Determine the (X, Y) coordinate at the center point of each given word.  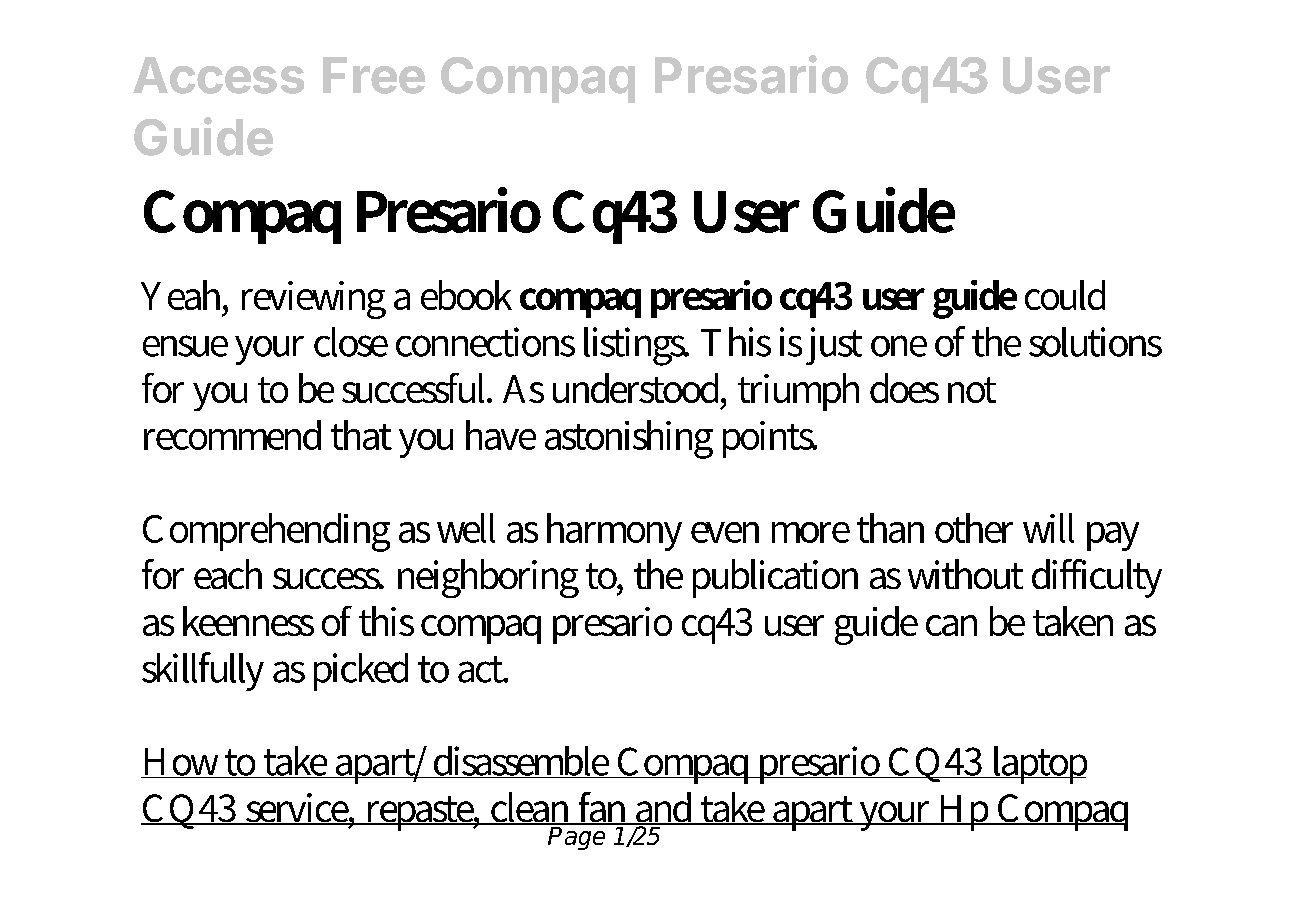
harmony (614, 532)
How (182, 763)
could (1065, 295)
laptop (1038, 765)
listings (636, 346)
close (351, 342)
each (228, 574)
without (965, 574)
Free (374, 75)
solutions (1095, 342)
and (665, 808)
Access (218, 75)
